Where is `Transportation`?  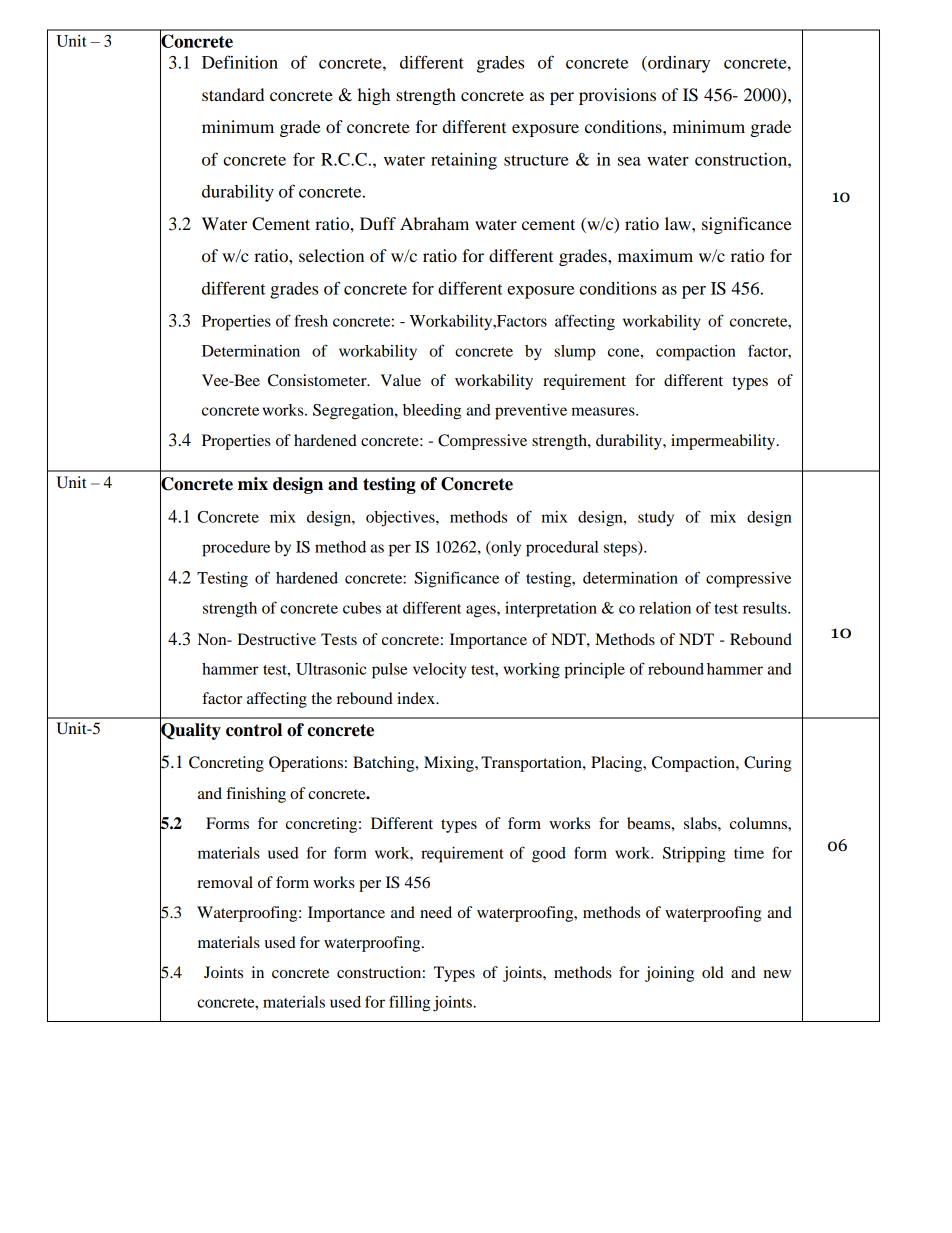
Transportation is located at coordinates (532, 764).
